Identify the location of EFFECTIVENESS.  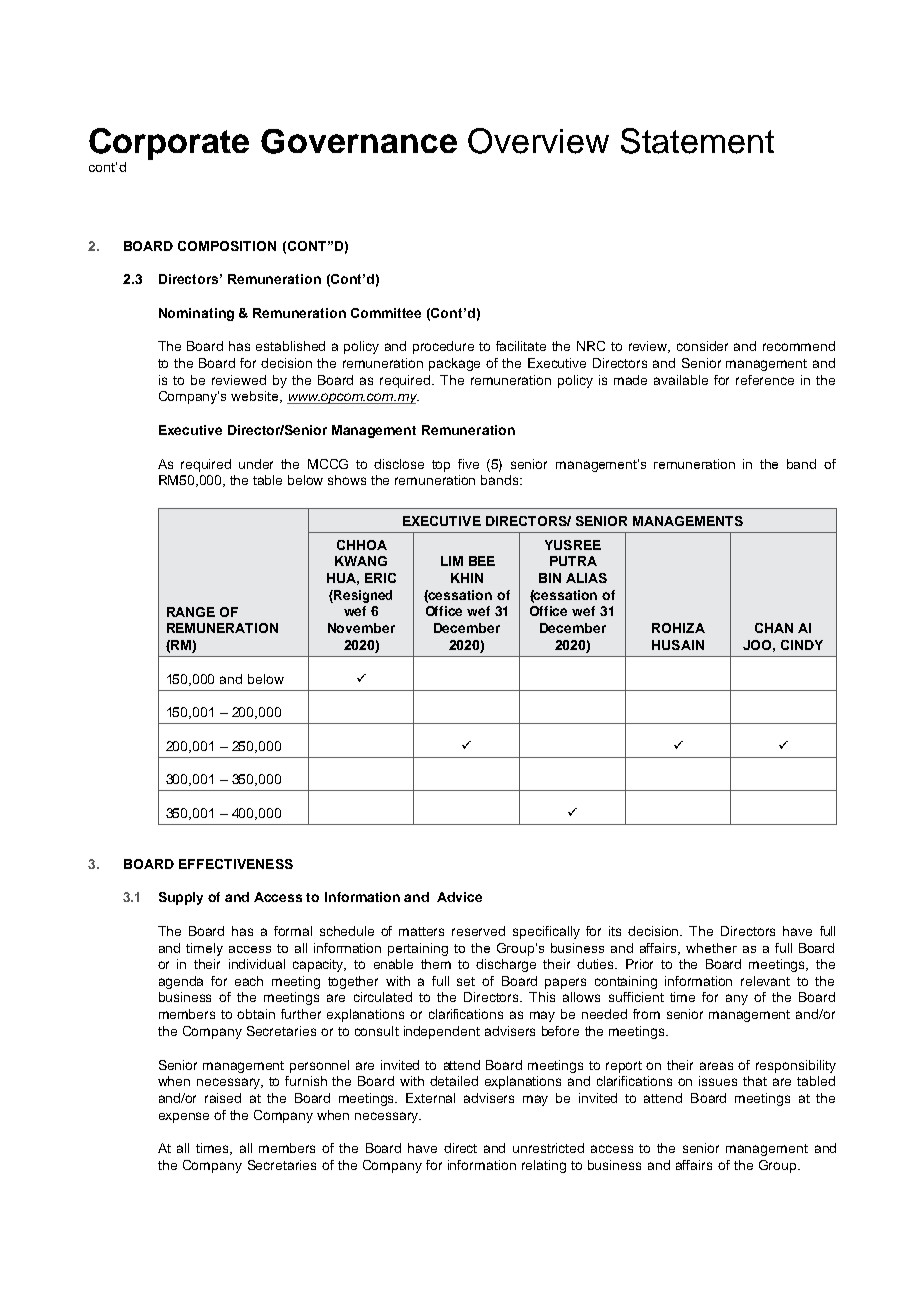
(236, 864).
